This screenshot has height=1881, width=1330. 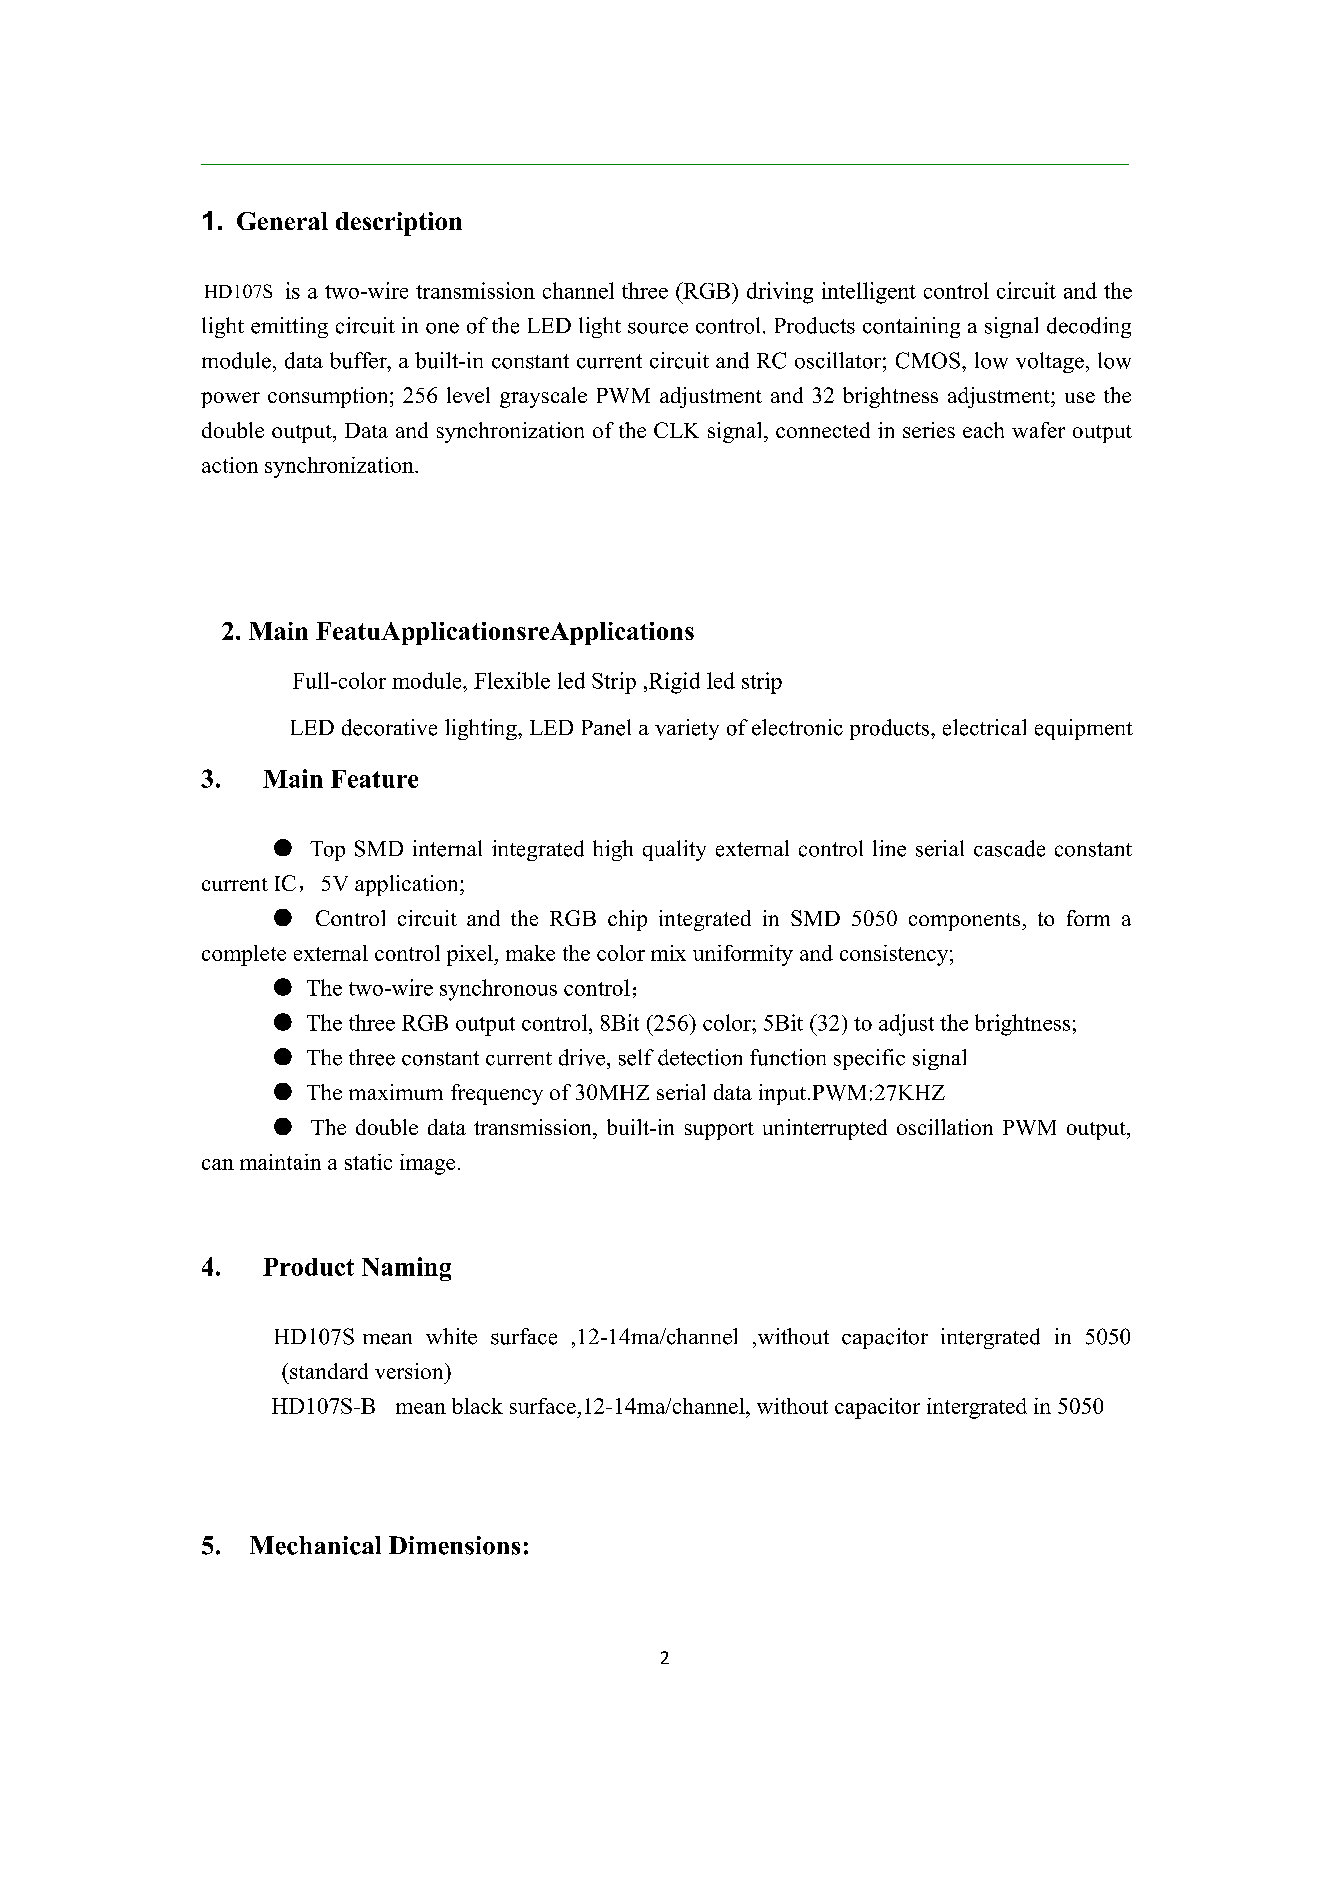 What do you see at coordinates (911, 327) in the screenshot?
I see `containing` at bounding box center [911, 327].
